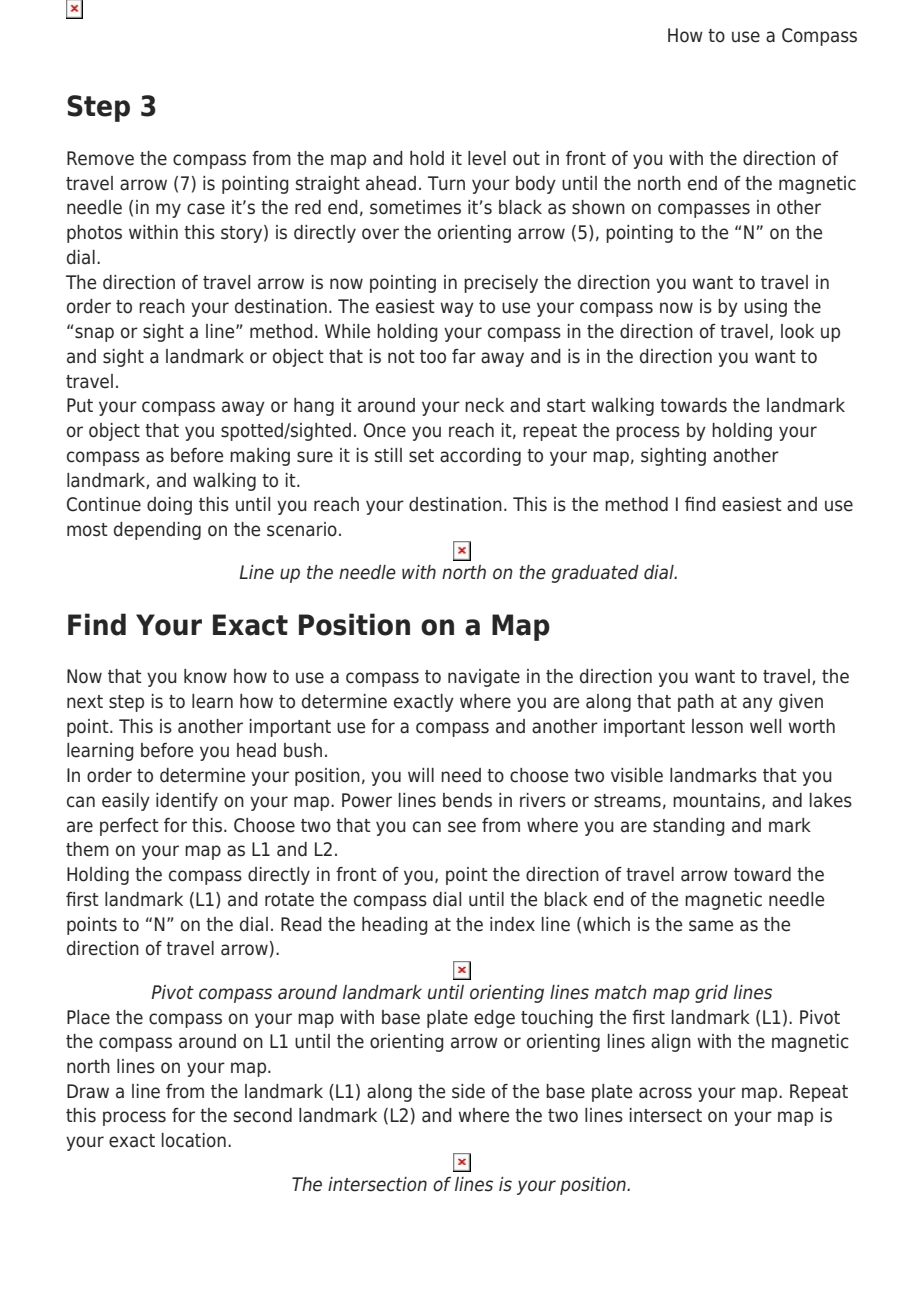 Image resolution: width=924 pixels, height=1308 pixels. Describe the element at coordinates (446, 183) in the image. I see `Turn` at that location.
